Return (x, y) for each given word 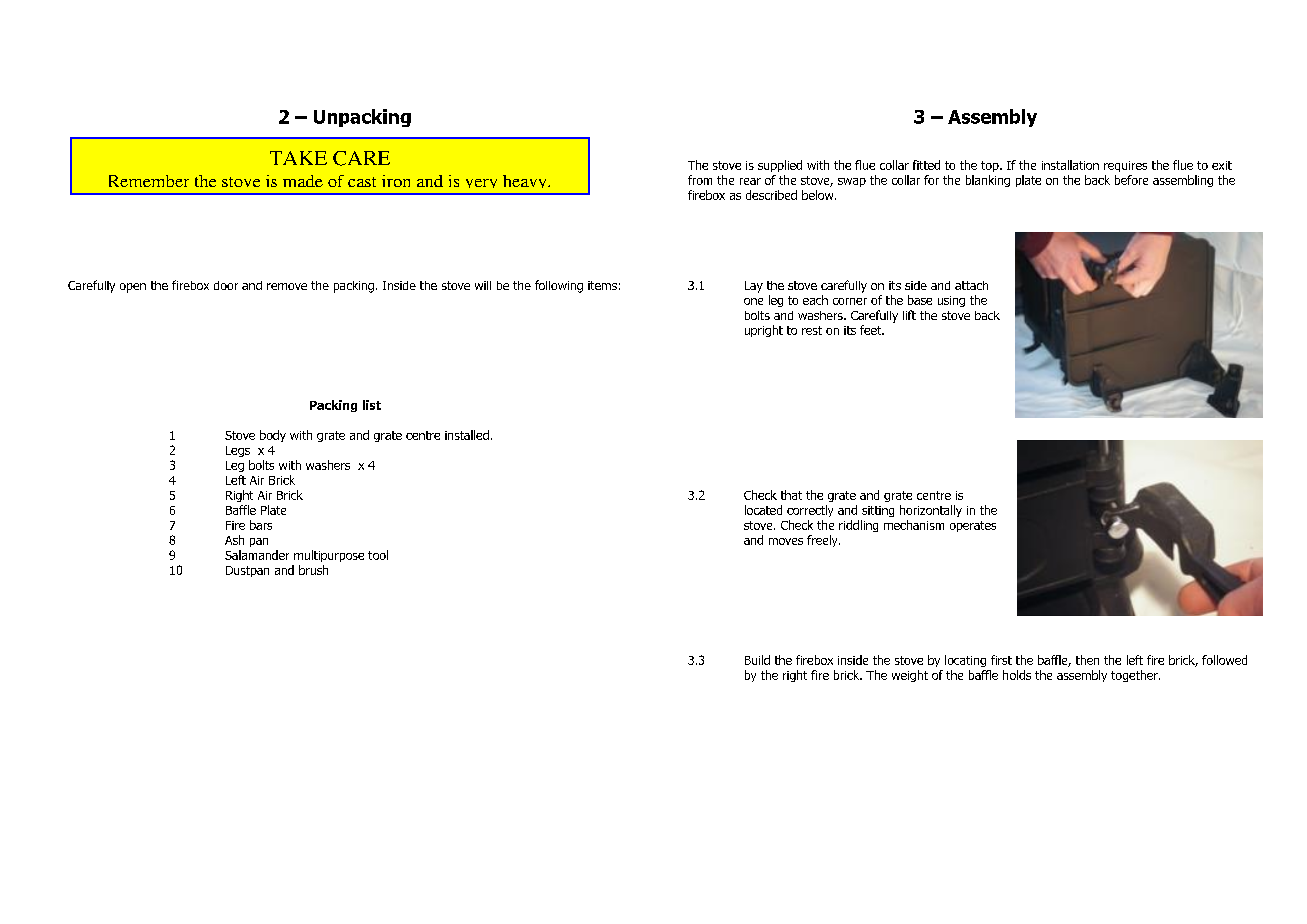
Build (757, 660)
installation (1070, 165)
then (1087, 660)
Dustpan (247, 571)
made (303, 181)
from (700, 180)
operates (973, 526)
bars (261, 525)
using (951, 301)
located (763, 510)
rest (812, 330)
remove (287, 286)
